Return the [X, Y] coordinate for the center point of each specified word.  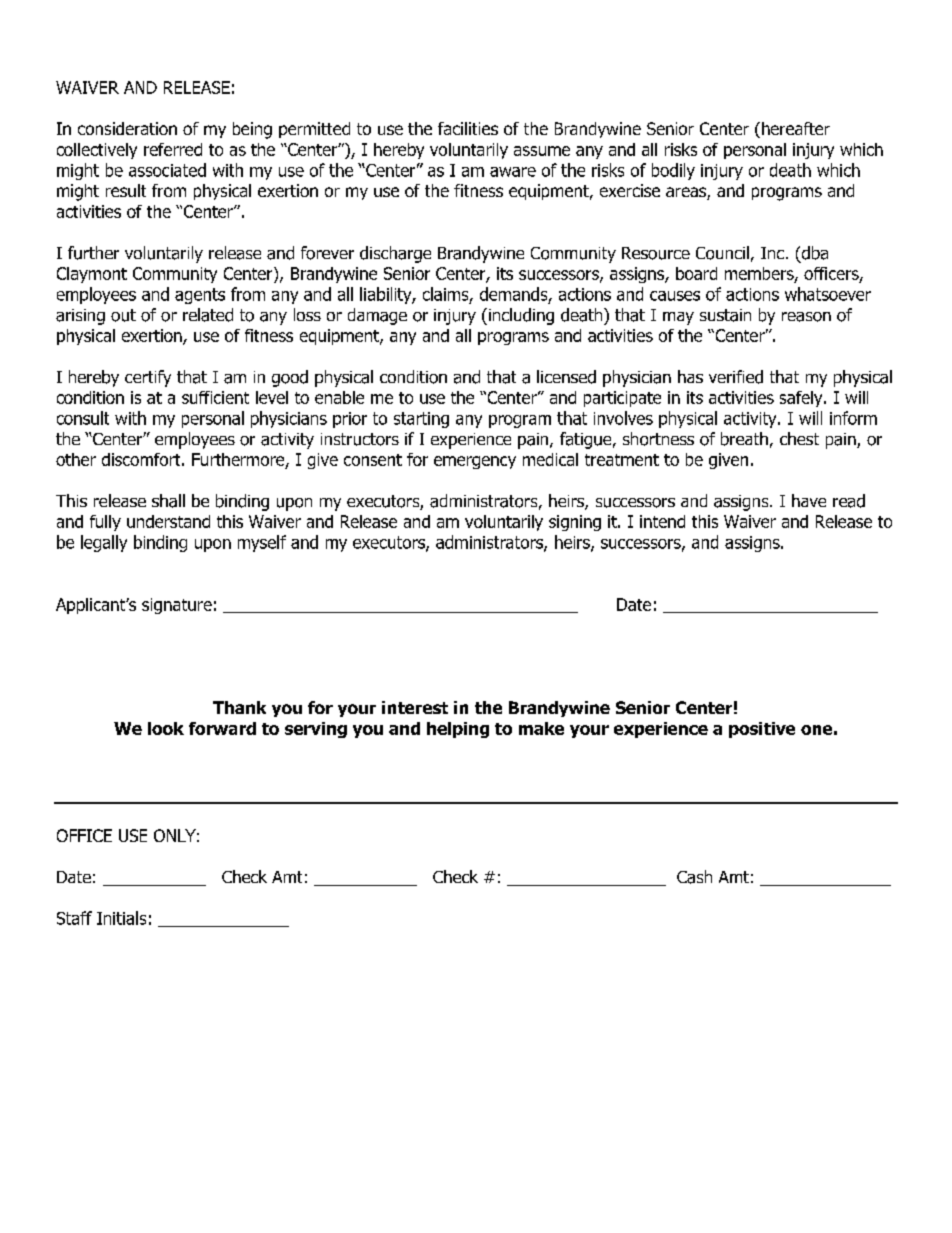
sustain [725, 315]
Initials [121, 918]
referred [173, 149]
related [208, 315]
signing [575, 523]
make [541, 728]
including [520, 316]
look [166, 728]
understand [168, 521]
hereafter [796, 128]
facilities [468, 128]
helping [458, 730]
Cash [694, 877]
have [809, 500]
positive [762, 730]
